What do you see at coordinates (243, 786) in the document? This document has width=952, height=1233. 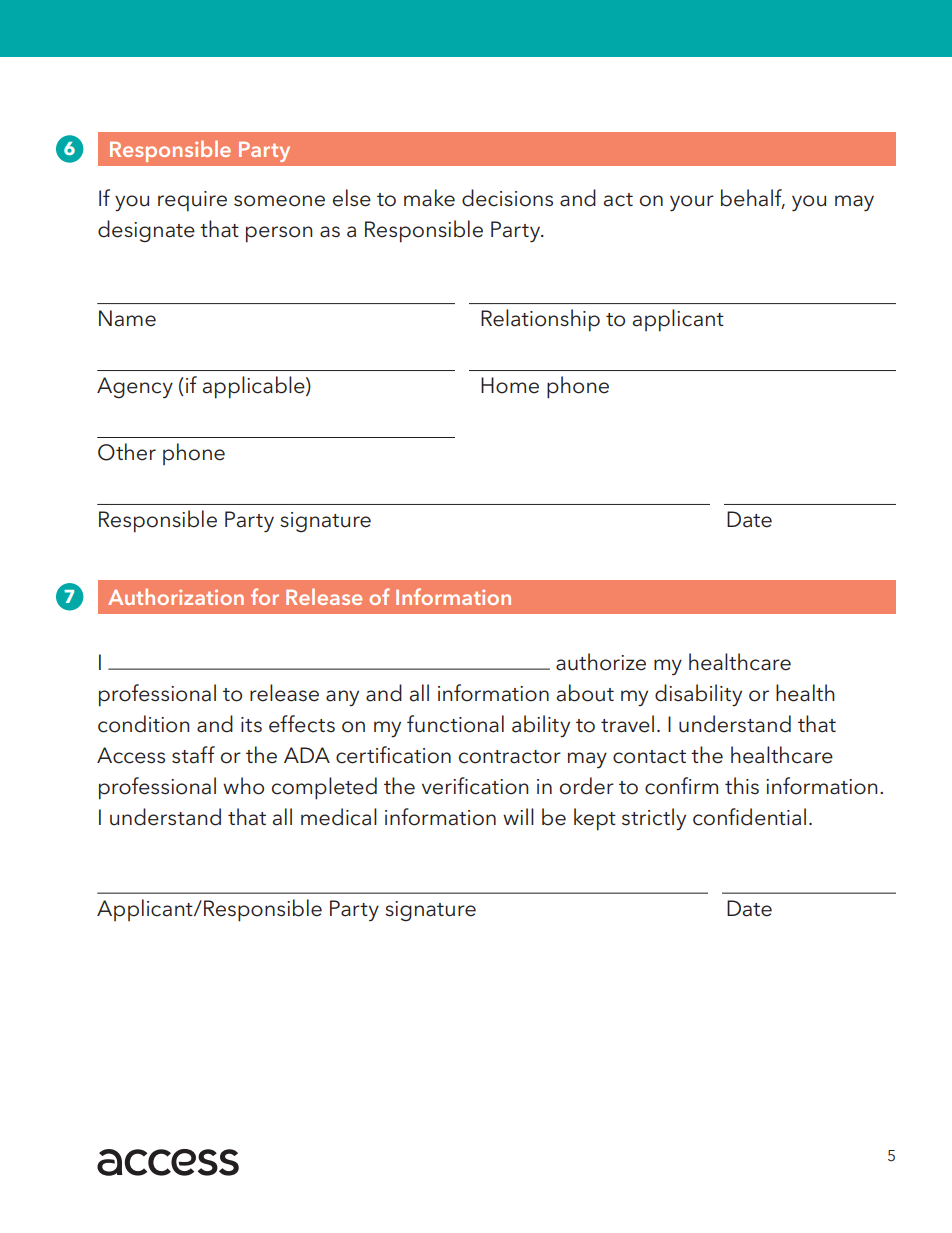 I see `who` at bounding box center [243, 786].
